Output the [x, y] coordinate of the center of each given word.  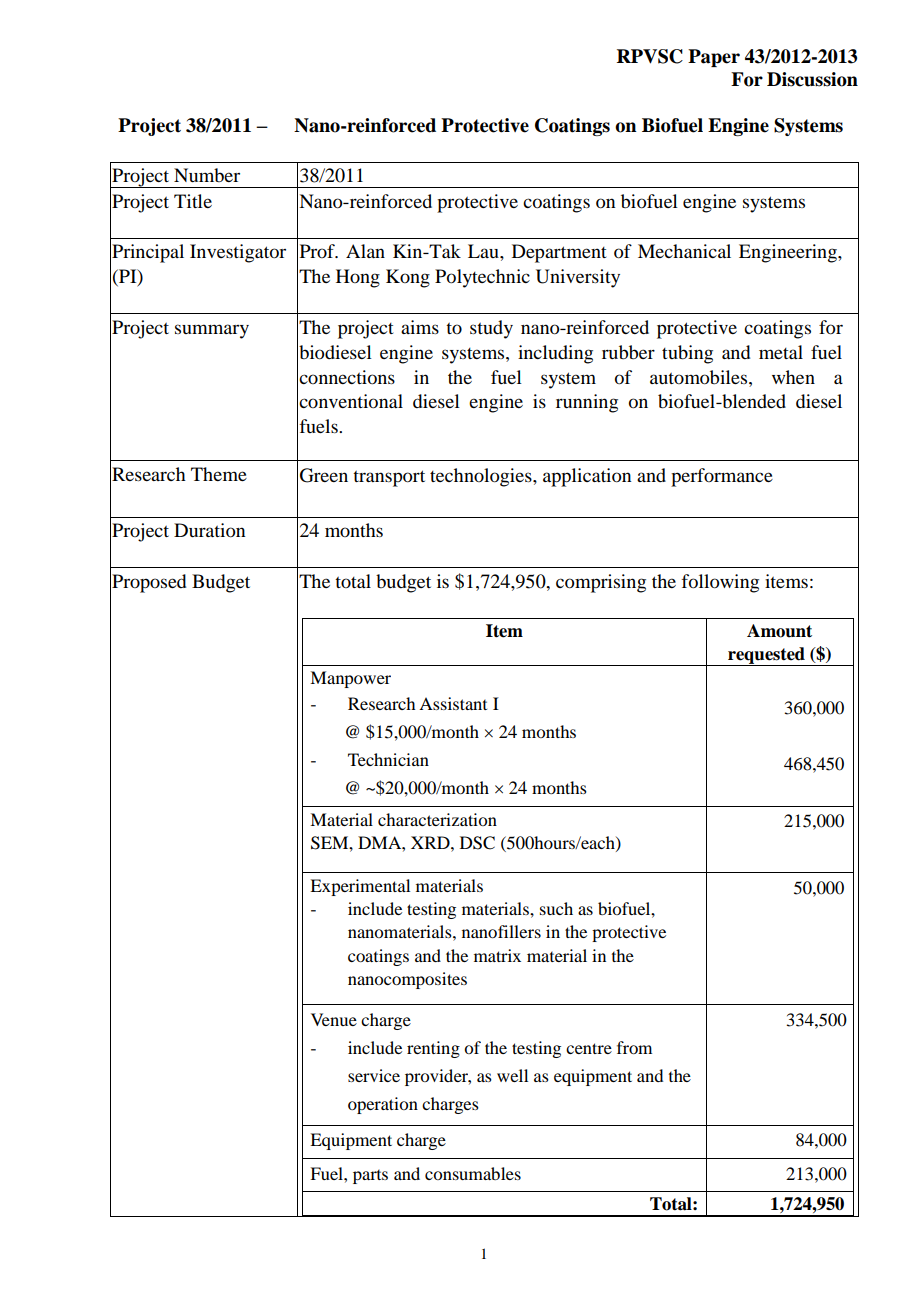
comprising [601, 583]
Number [207, 175]
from [634, 1047]
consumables [473, 1173]
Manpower [350, 679]
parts [370, 1177]
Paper [714, 58]
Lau [484, 251]
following [720, 583]
